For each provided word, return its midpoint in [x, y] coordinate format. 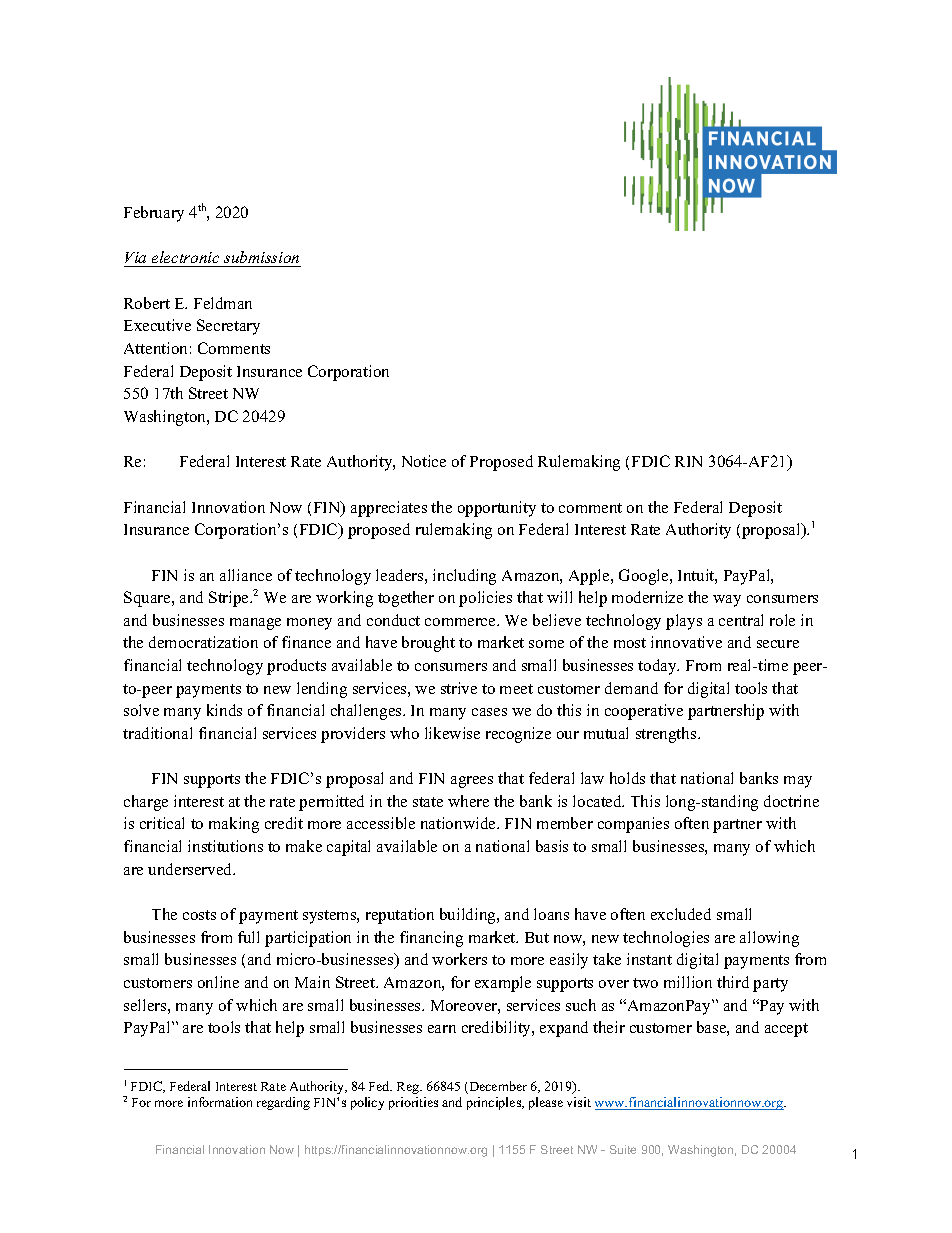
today [658, 667]
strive [459, 688]
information [220, 1102]
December [497, 1087]
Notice [424, 461]
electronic [185, 257]
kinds [224, 710]
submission [261, 257]
